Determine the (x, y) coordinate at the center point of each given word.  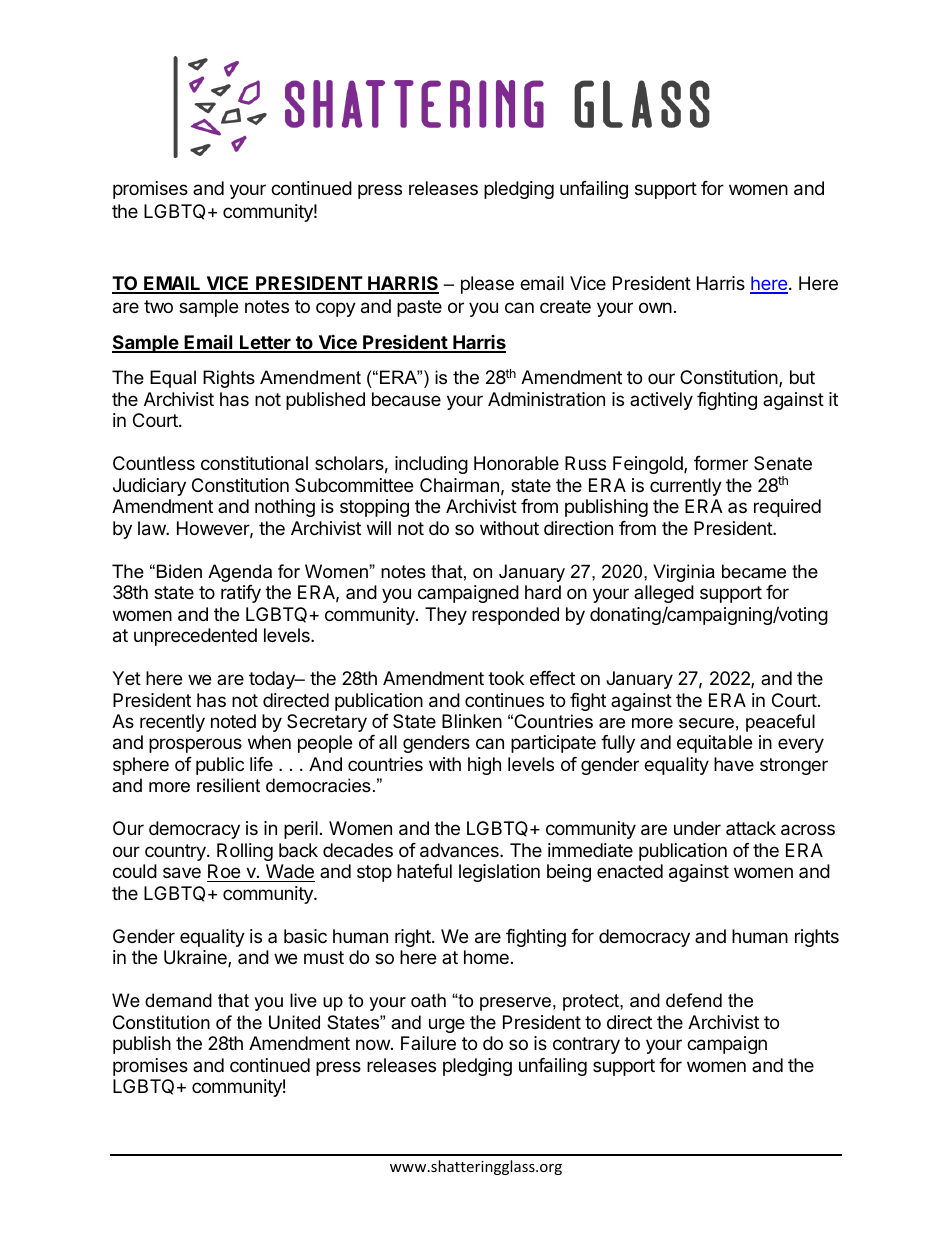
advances (460, 850)
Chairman (459, 485)
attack (751, 828)
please (487, 285)
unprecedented (195, 637)
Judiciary (149, 487)
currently (686, 487)
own (655, 307)
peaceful (780, 723)
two (158, 306)
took (506, 678)
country (176, 852)
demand (178, 1000)
